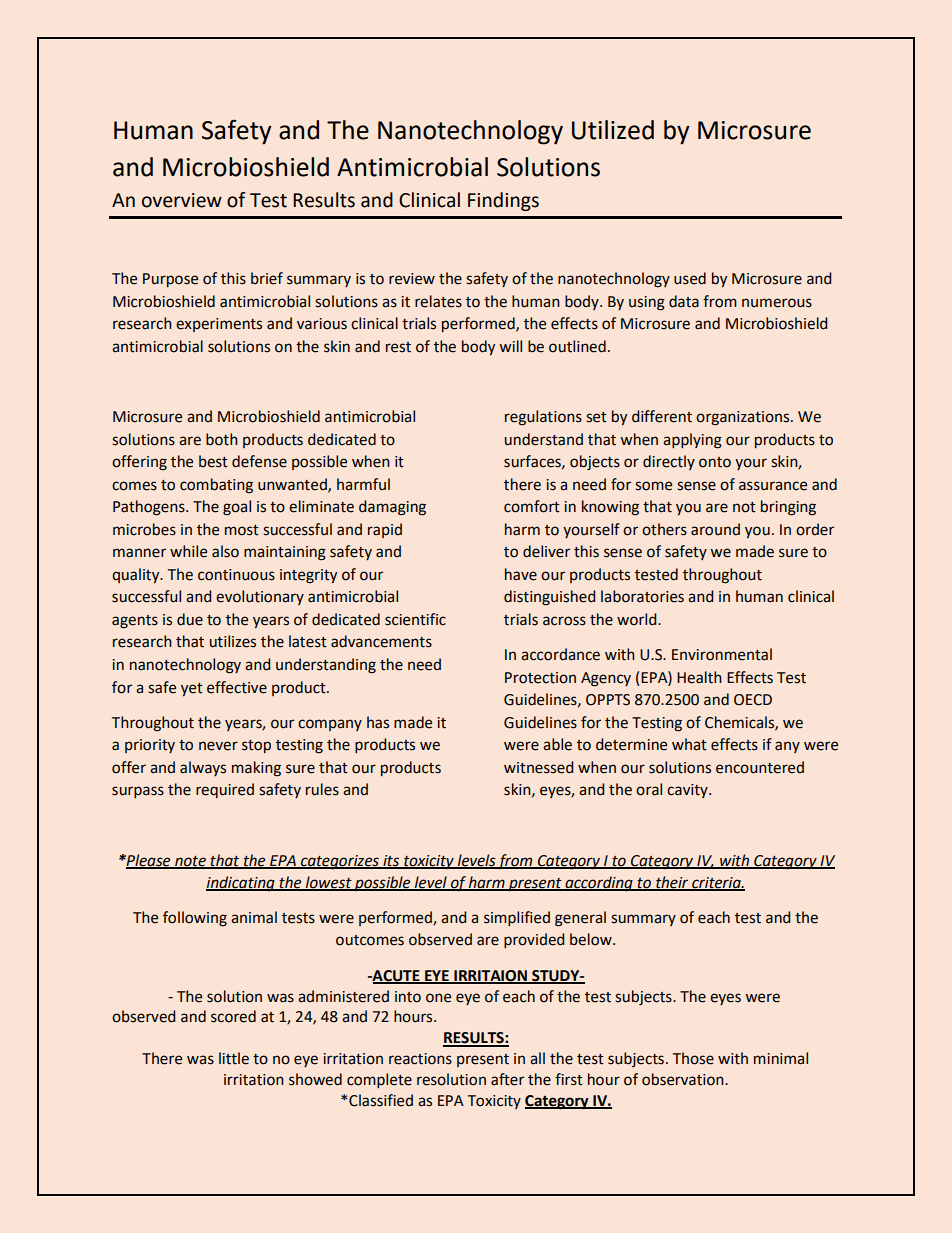 The width and height of the screenshot is (952, 1233). Describe the element at coordinates (234, 1058) in the screenshot. I see `little` at that location.
